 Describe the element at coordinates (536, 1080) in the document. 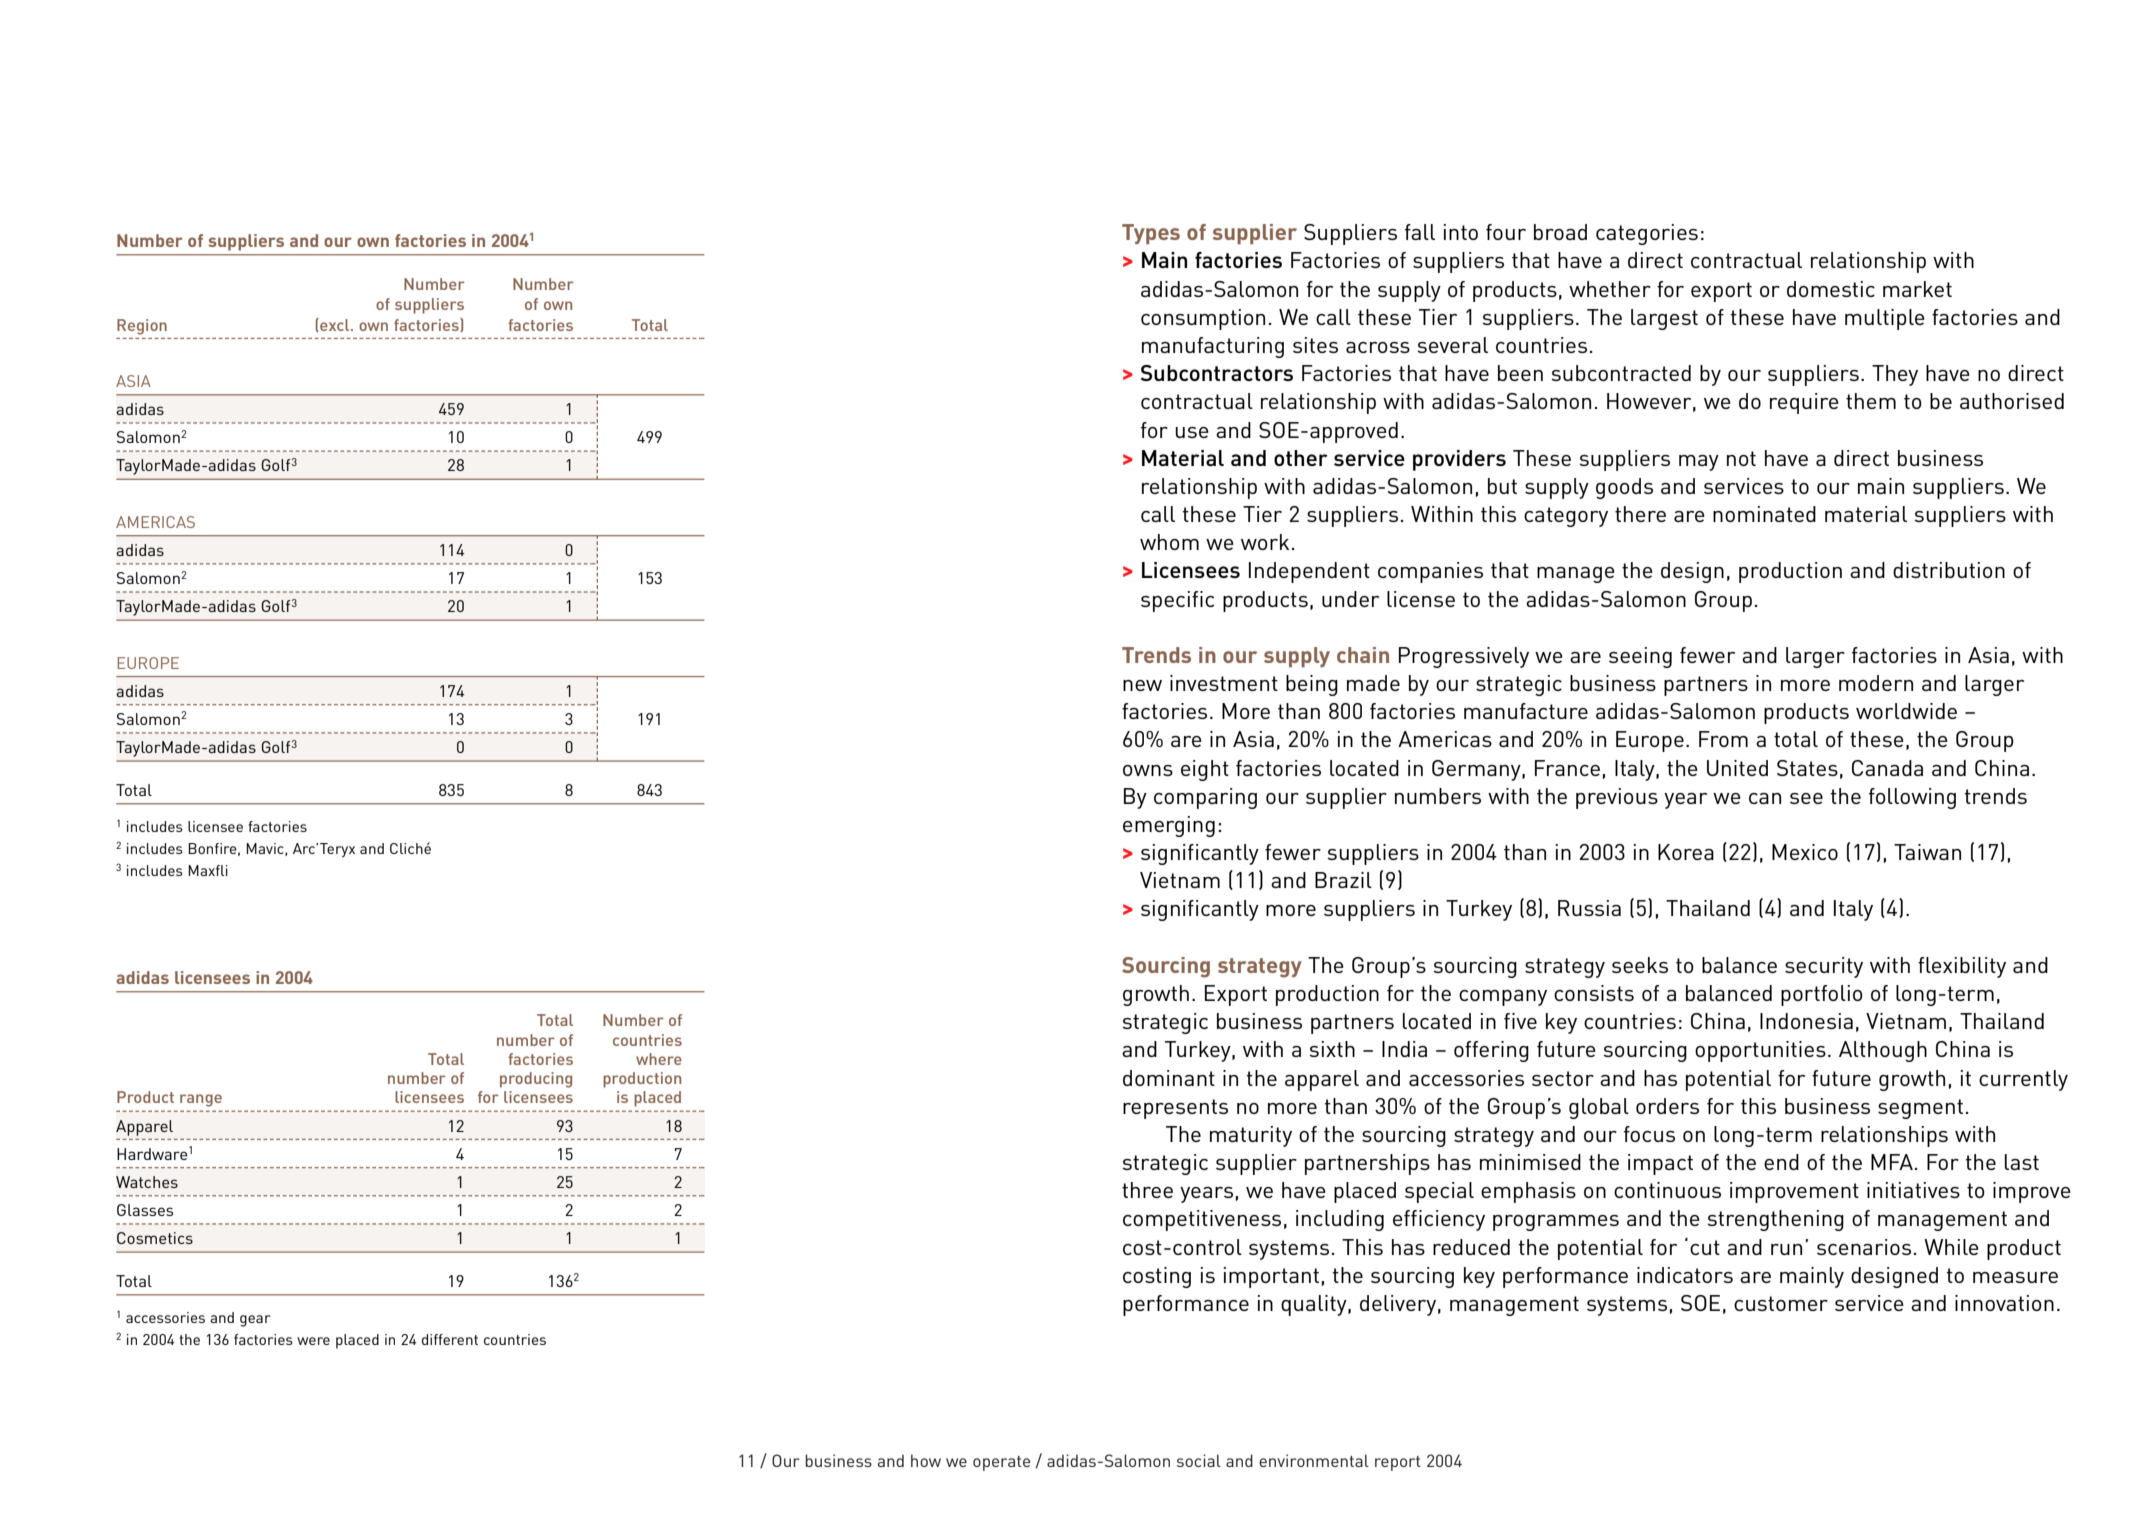

I see `producing` at that location.
